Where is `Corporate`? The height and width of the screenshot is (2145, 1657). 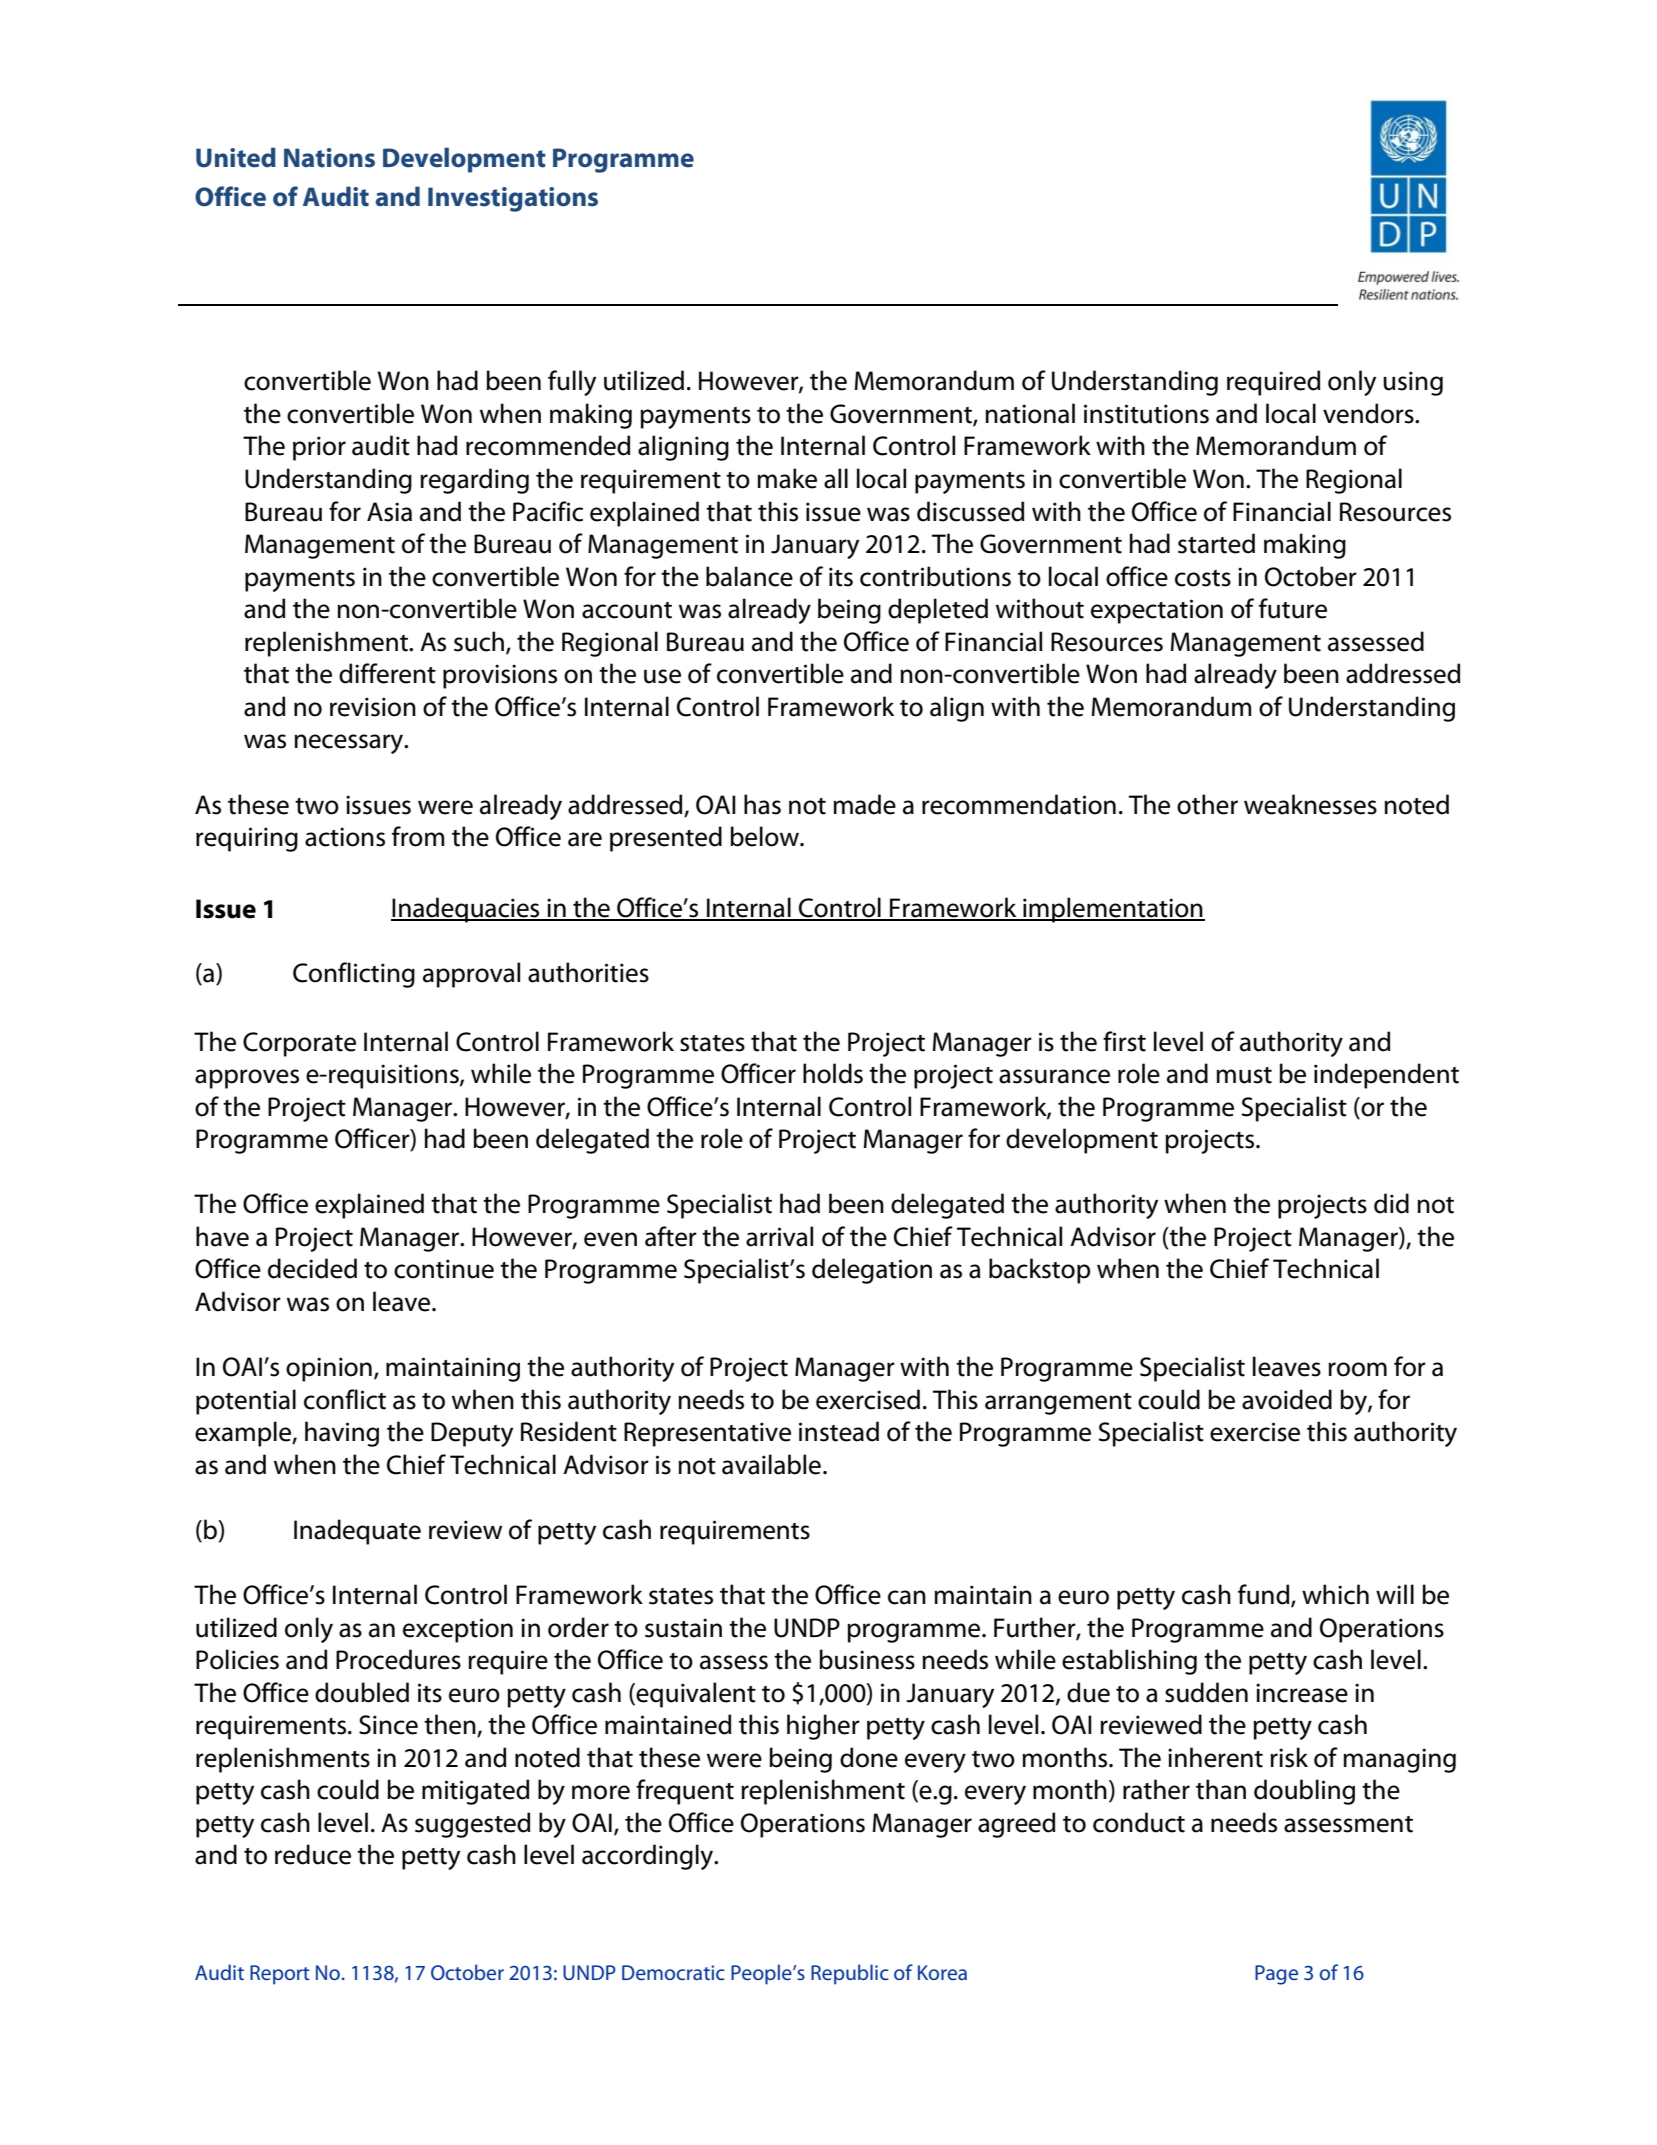 Corporate is located at coordinates (299, 1044).
